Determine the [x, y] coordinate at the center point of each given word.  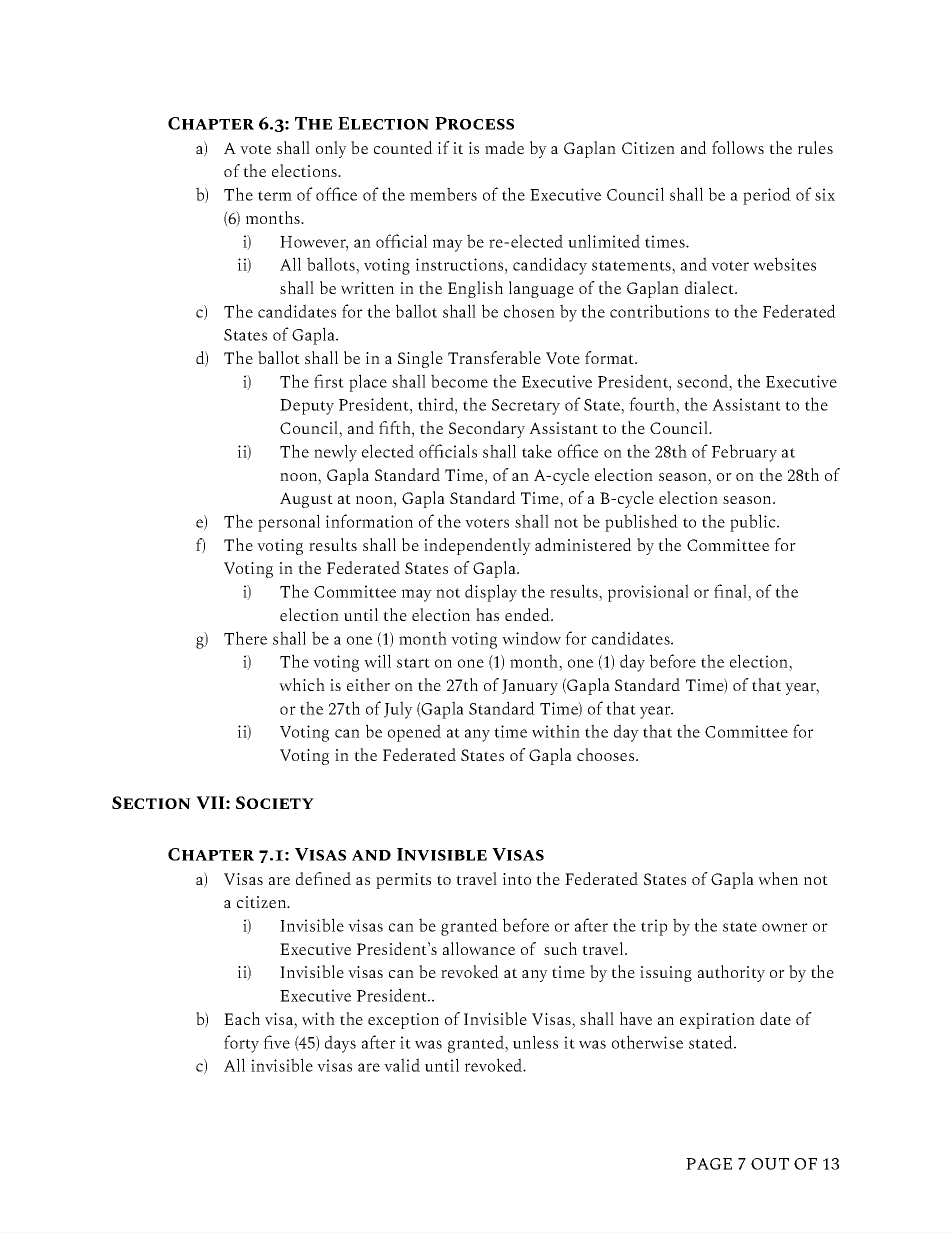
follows [738, 147]
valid [402, 1065]
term [275, 196]
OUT [770, 1164]
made [504, 147]
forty [241, 1044]
